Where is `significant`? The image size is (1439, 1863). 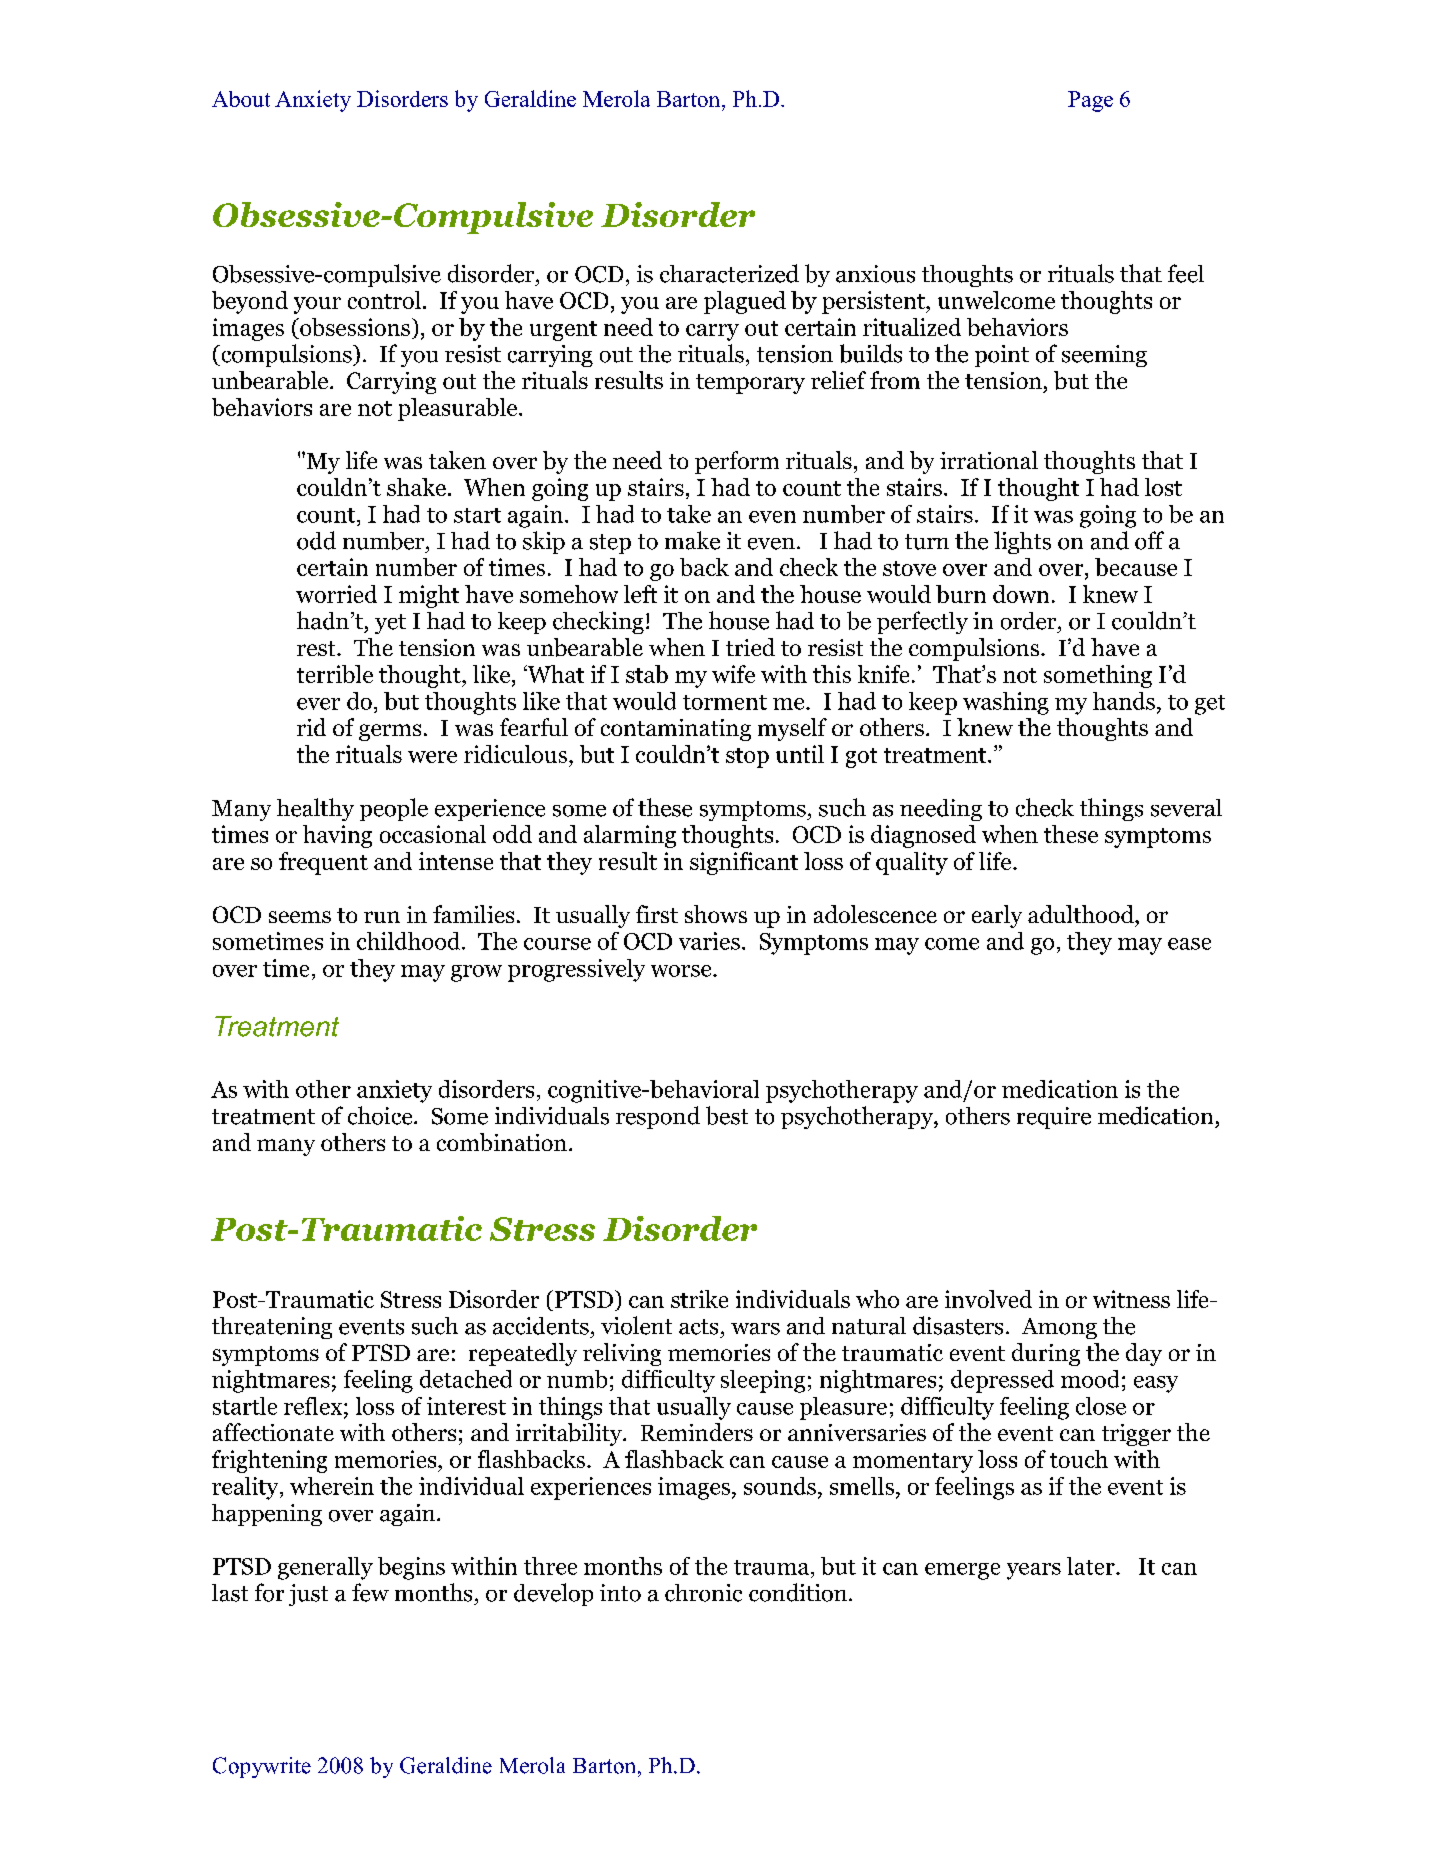 significant is located at coordinates (744, 863).
